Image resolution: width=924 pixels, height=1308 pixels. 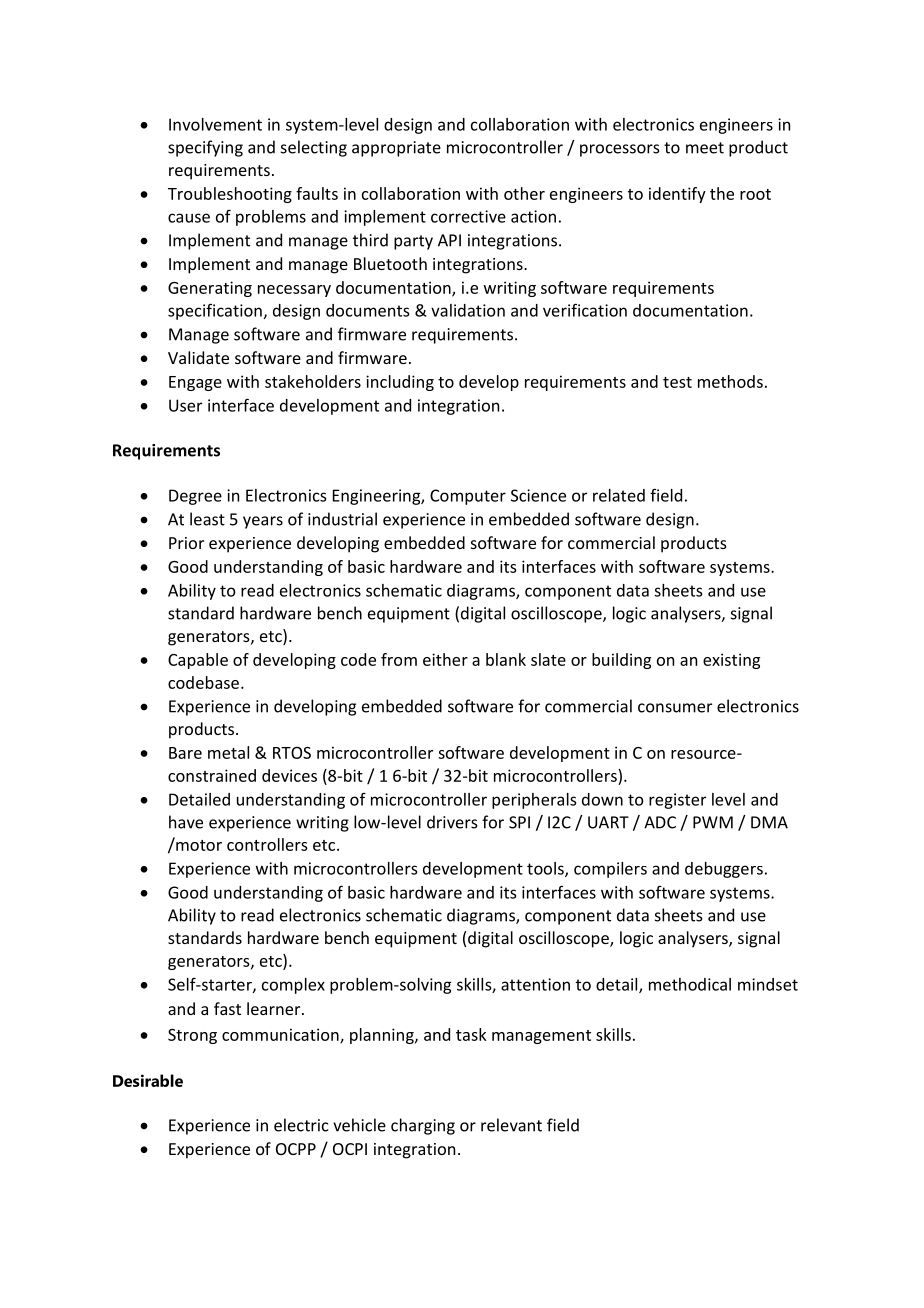 What do you see at coordinates (705, 148) in the page?
I see `meet` at bounding box center [705, 148].
